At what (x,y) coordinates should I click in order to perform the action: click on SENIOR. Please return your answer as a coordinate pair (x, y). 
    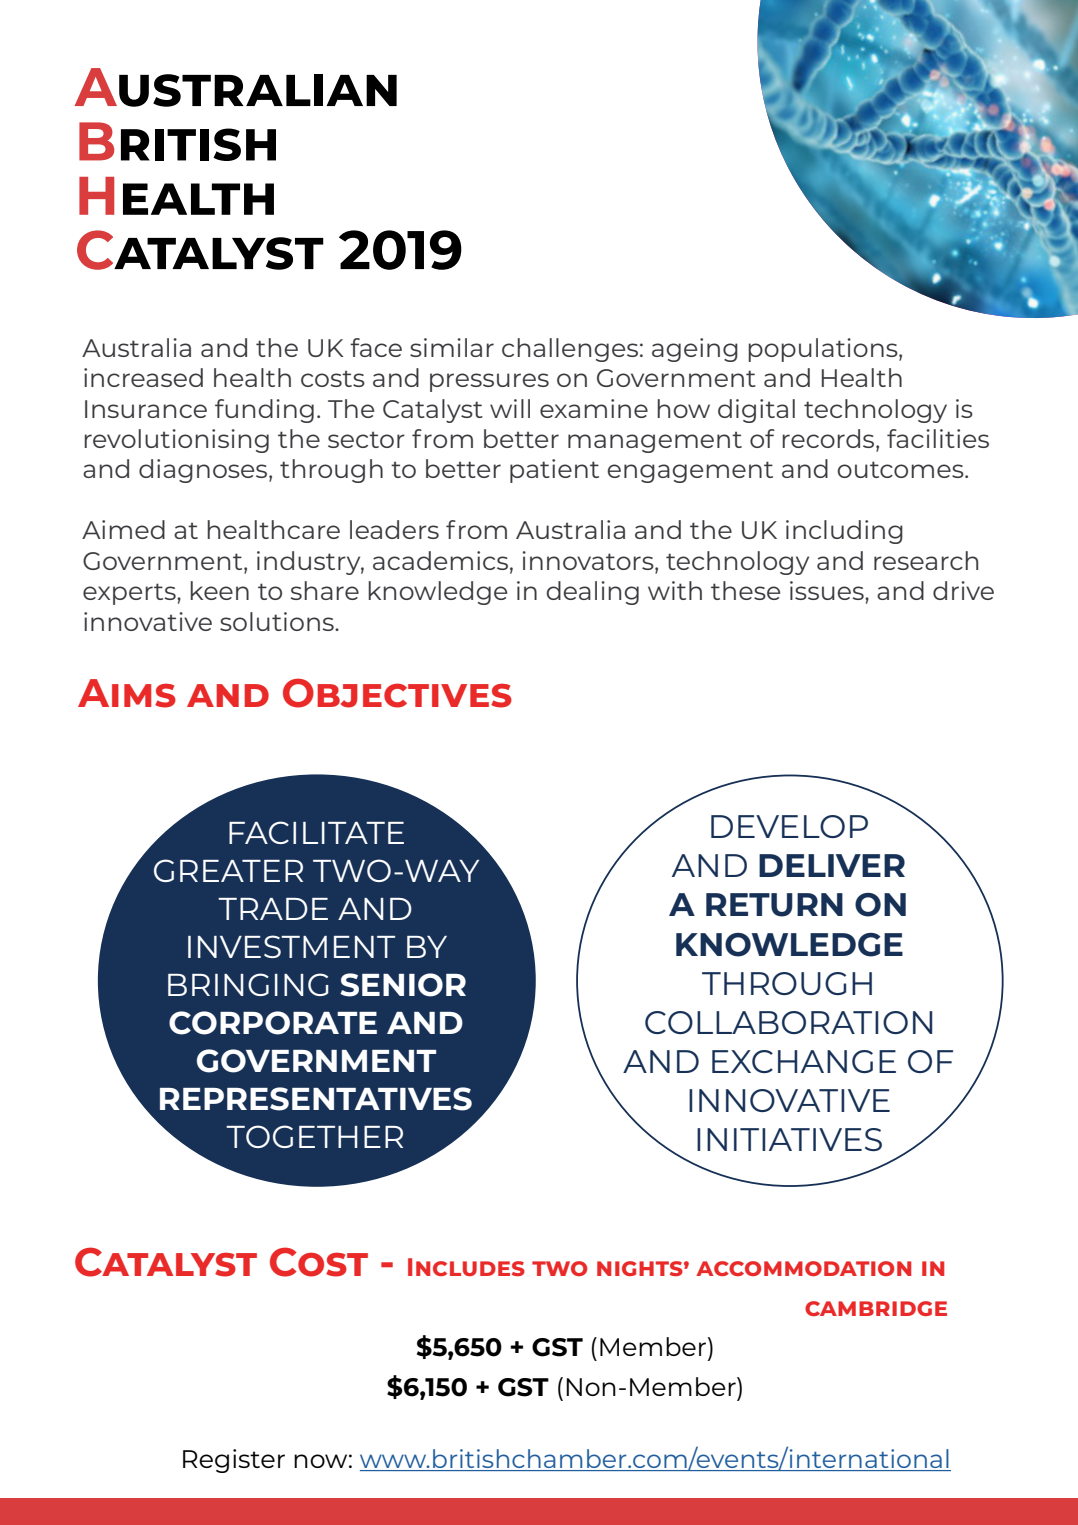
    Looking at the image, I should click on (403, 985).
